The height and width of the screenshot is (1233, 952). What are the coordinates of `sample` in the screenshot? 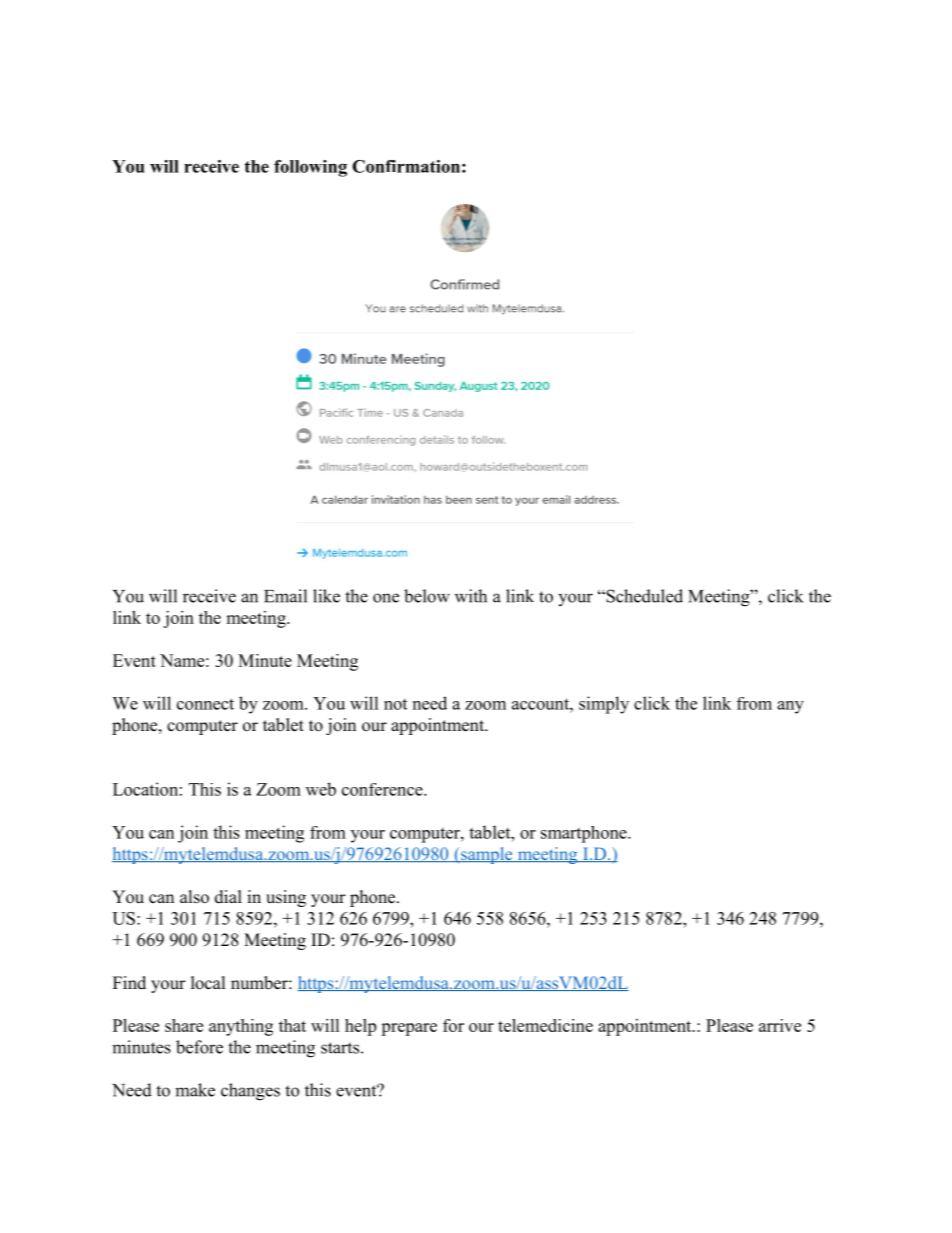 It's located at (487, 855).
